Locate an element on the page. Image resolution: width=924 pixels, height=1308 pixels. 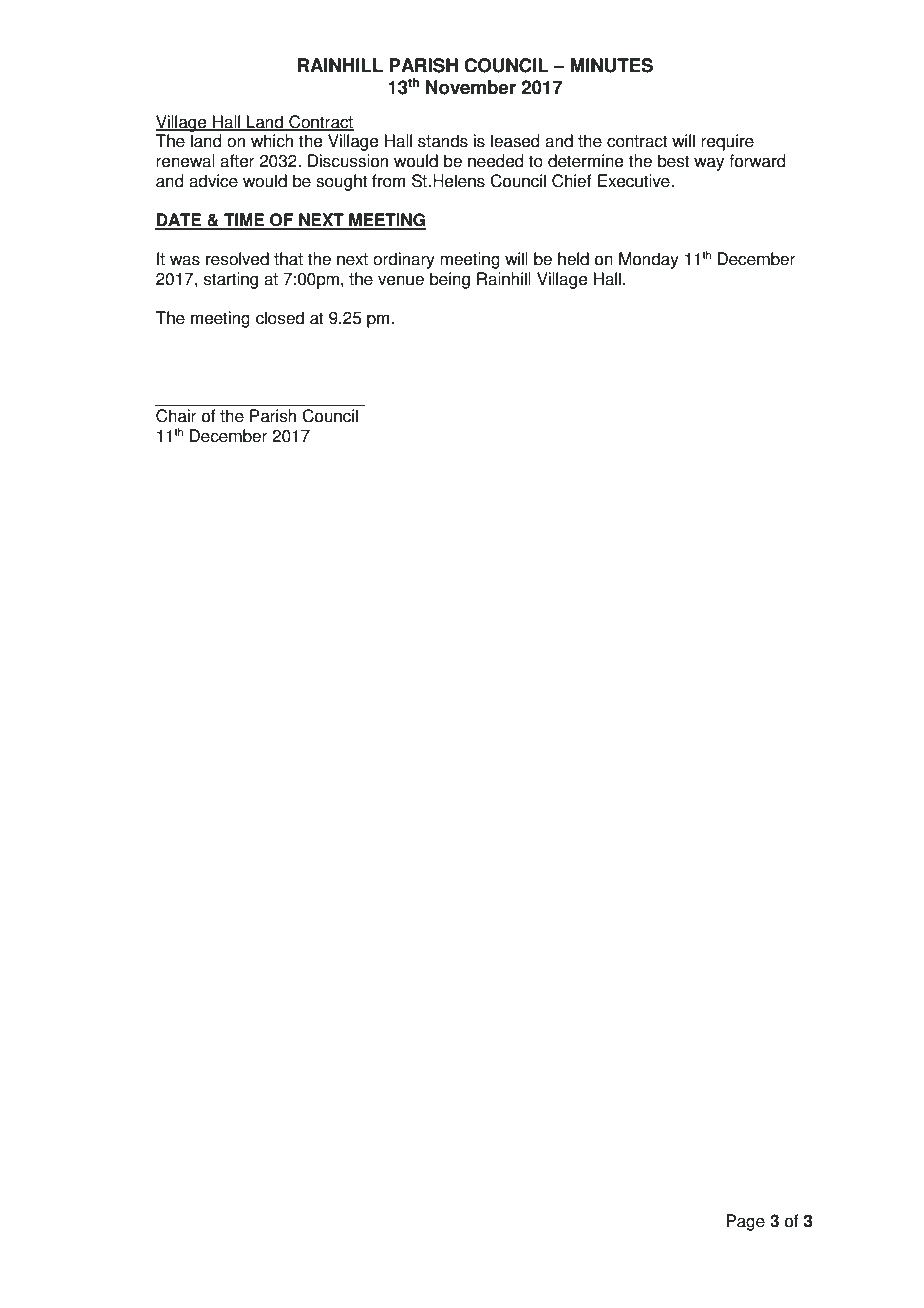
Page is located at coordinates (745, 1222).
